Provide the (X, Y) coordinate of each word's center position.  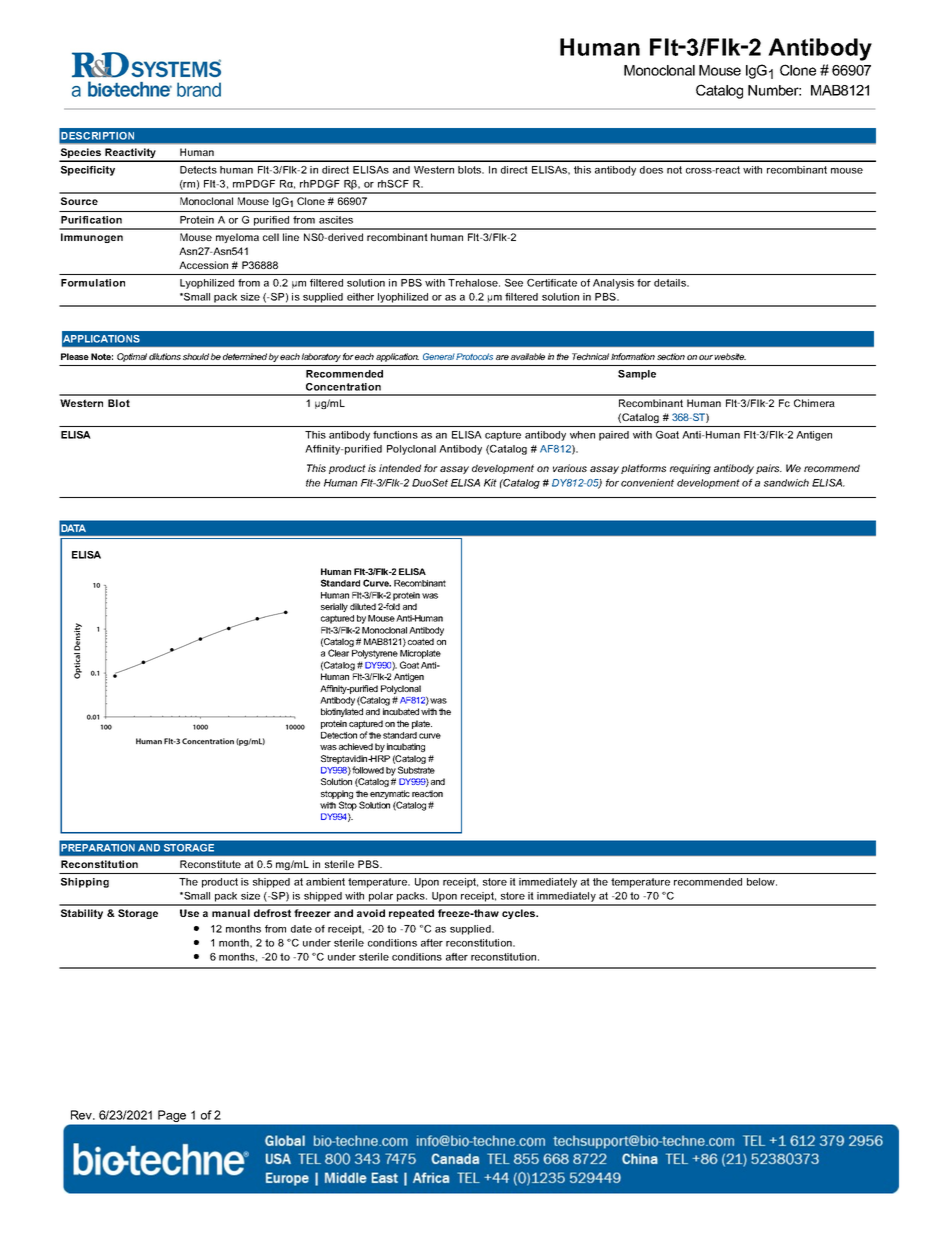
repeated (411, 914)
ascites (336, 220)
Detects (198, 170)
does (651, 170)
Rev (82, 1115)
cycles (520, 914)
